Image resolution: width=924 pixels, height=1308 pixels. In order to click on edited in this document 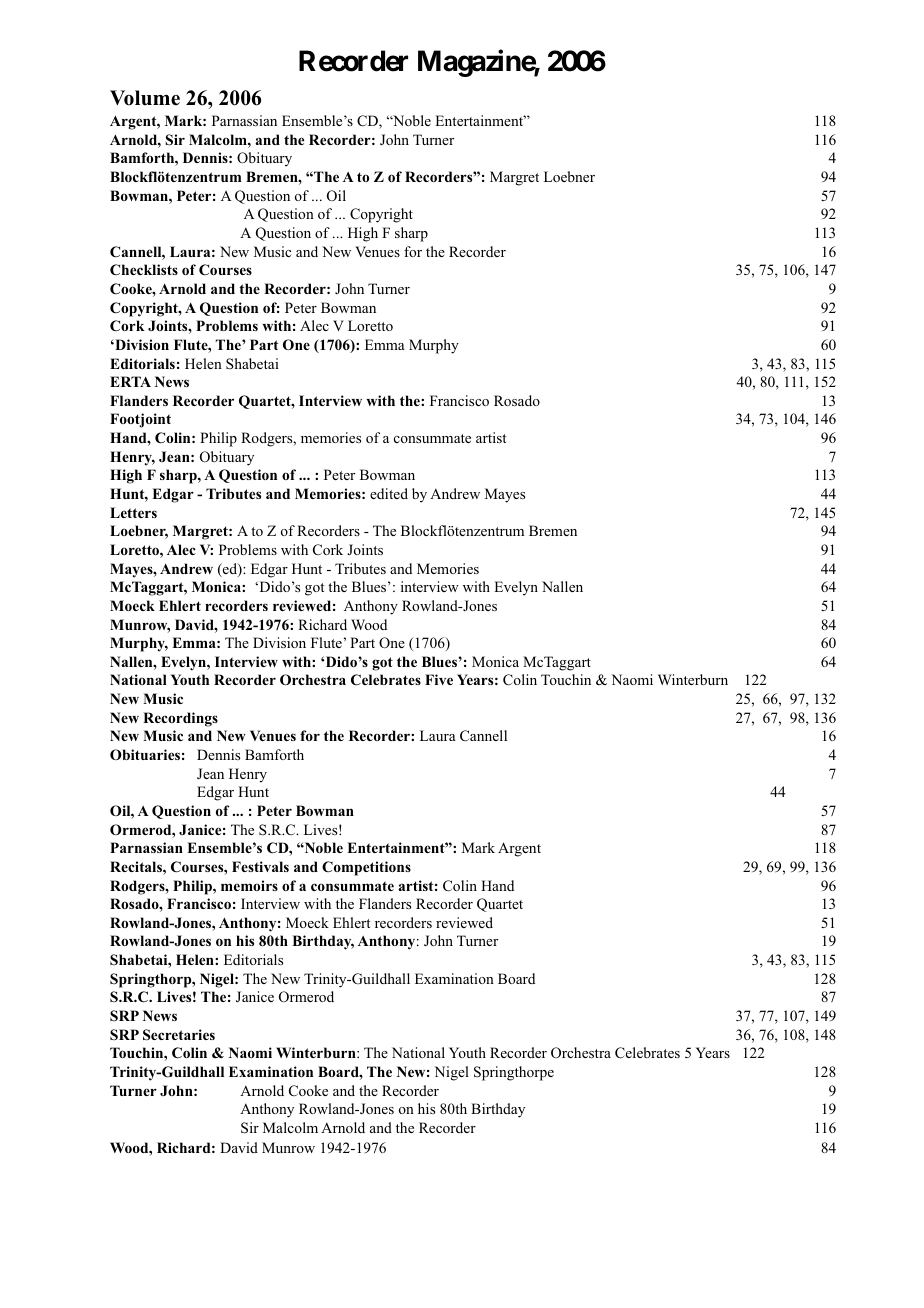, I will do `click(389, 493)`.
